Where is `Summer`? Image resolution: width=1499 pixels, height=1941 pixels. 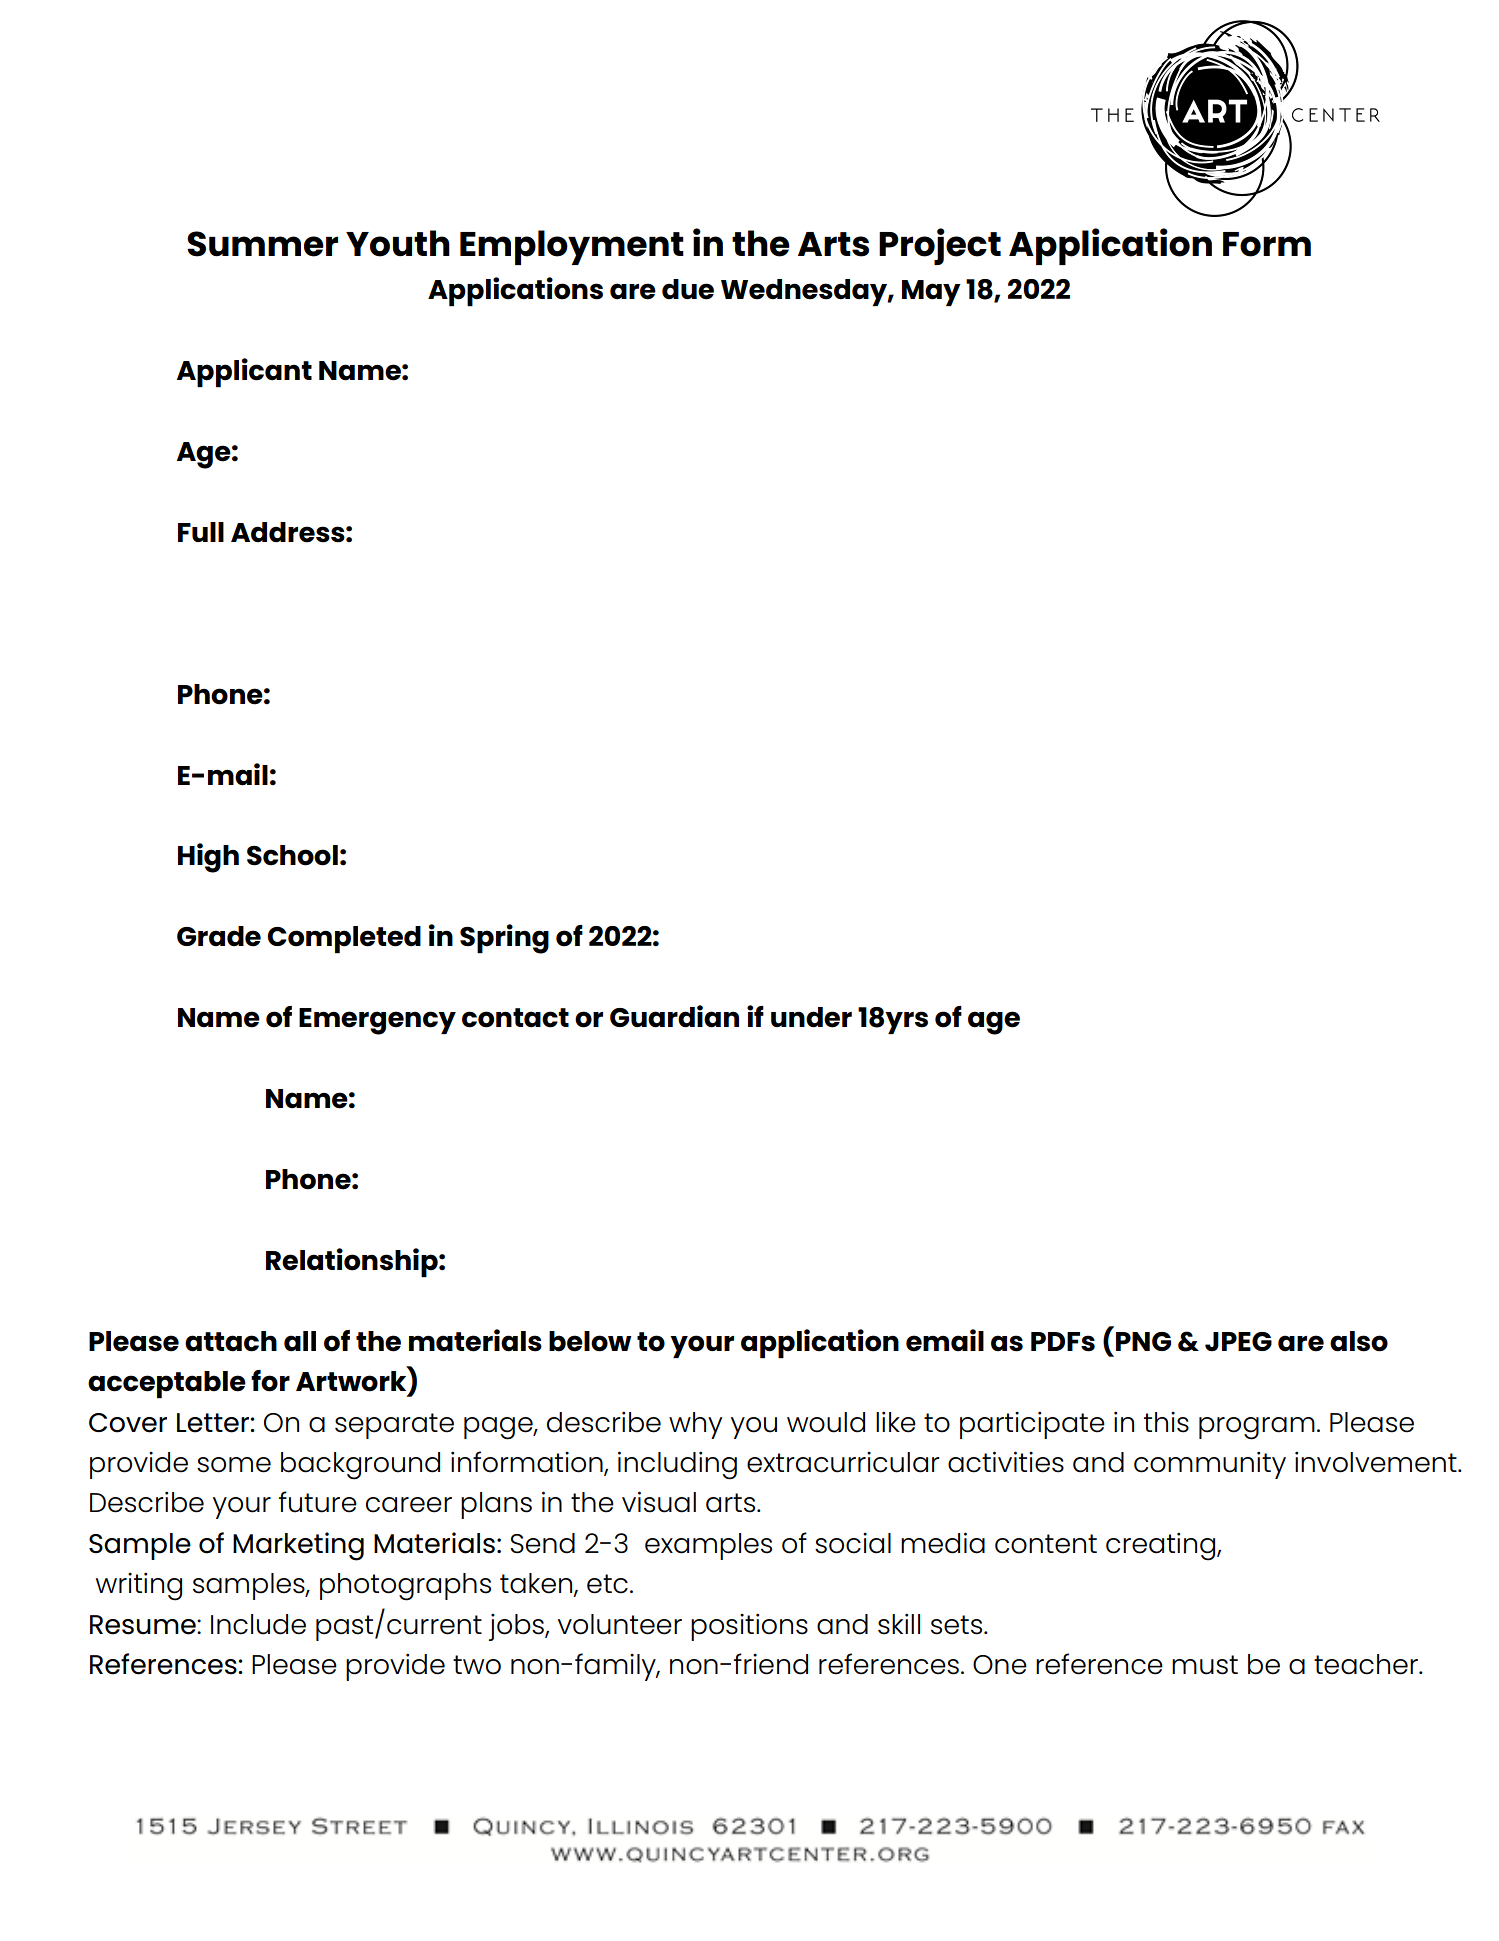
Summer is located at coordinates (262, 244).
